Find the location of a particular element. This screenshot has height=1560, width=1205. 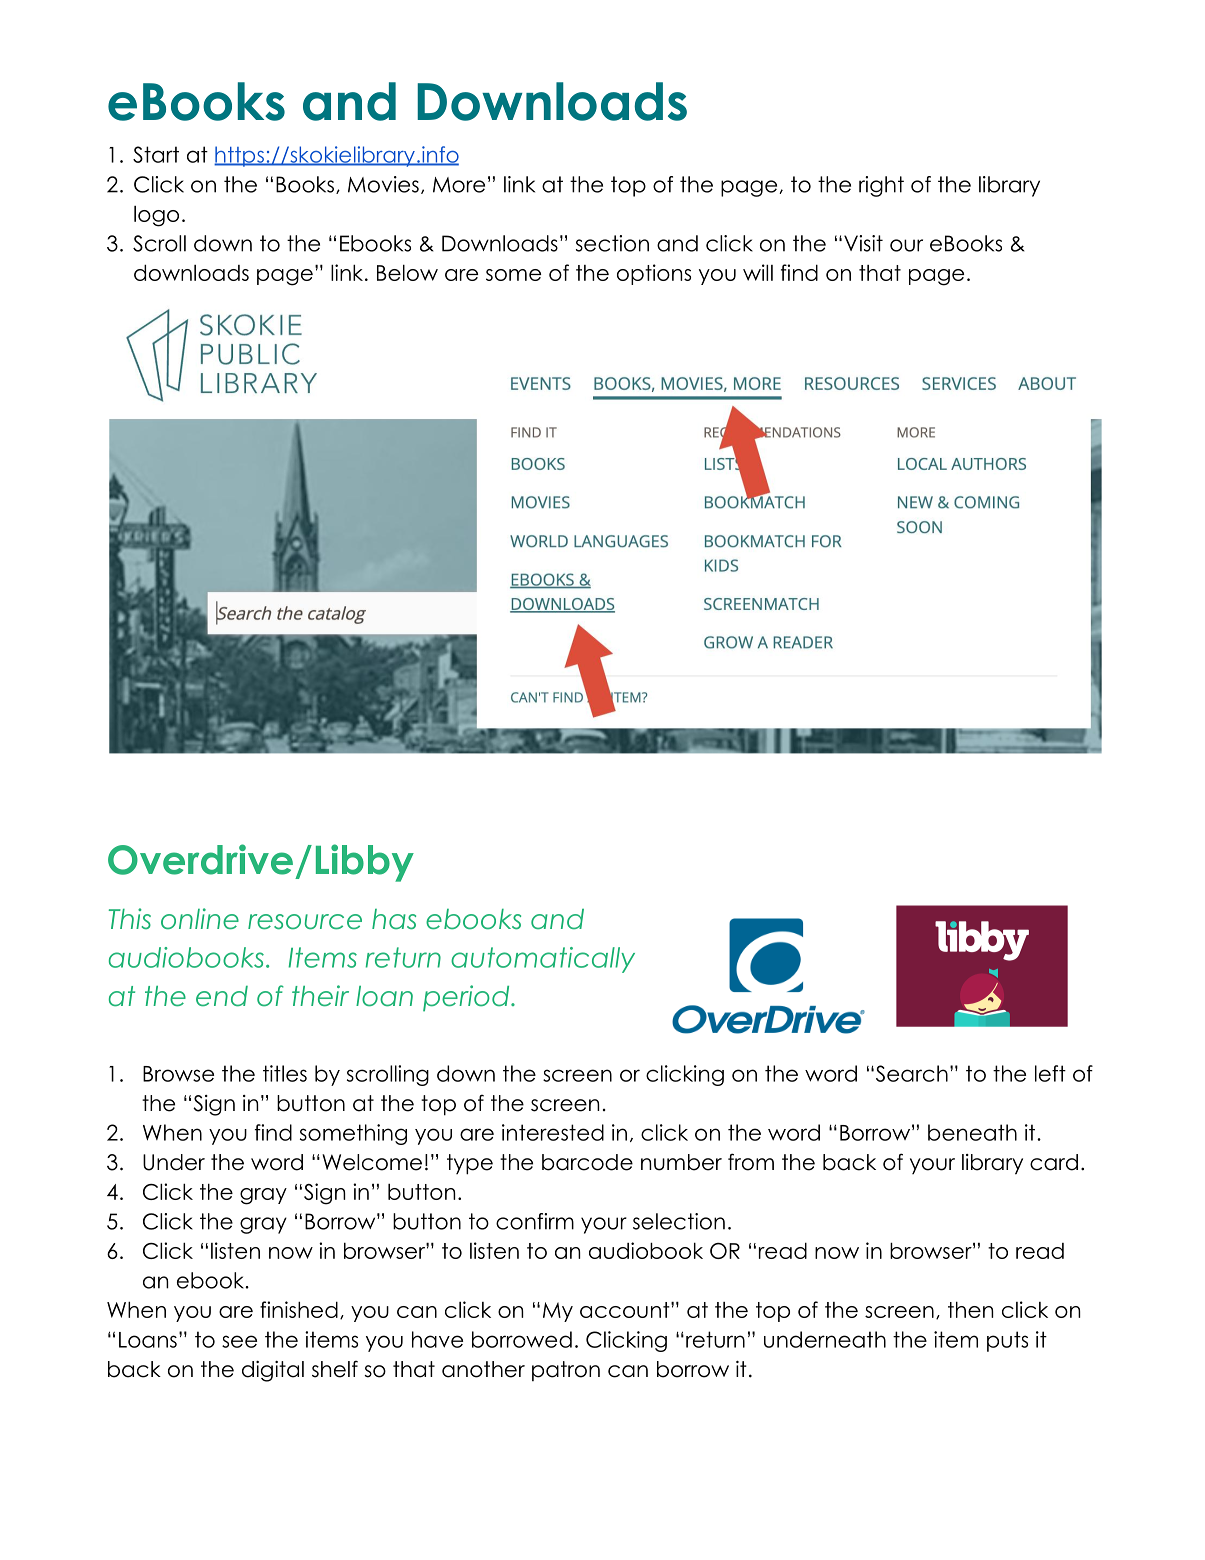

right is located at coordinates (881, 186).
